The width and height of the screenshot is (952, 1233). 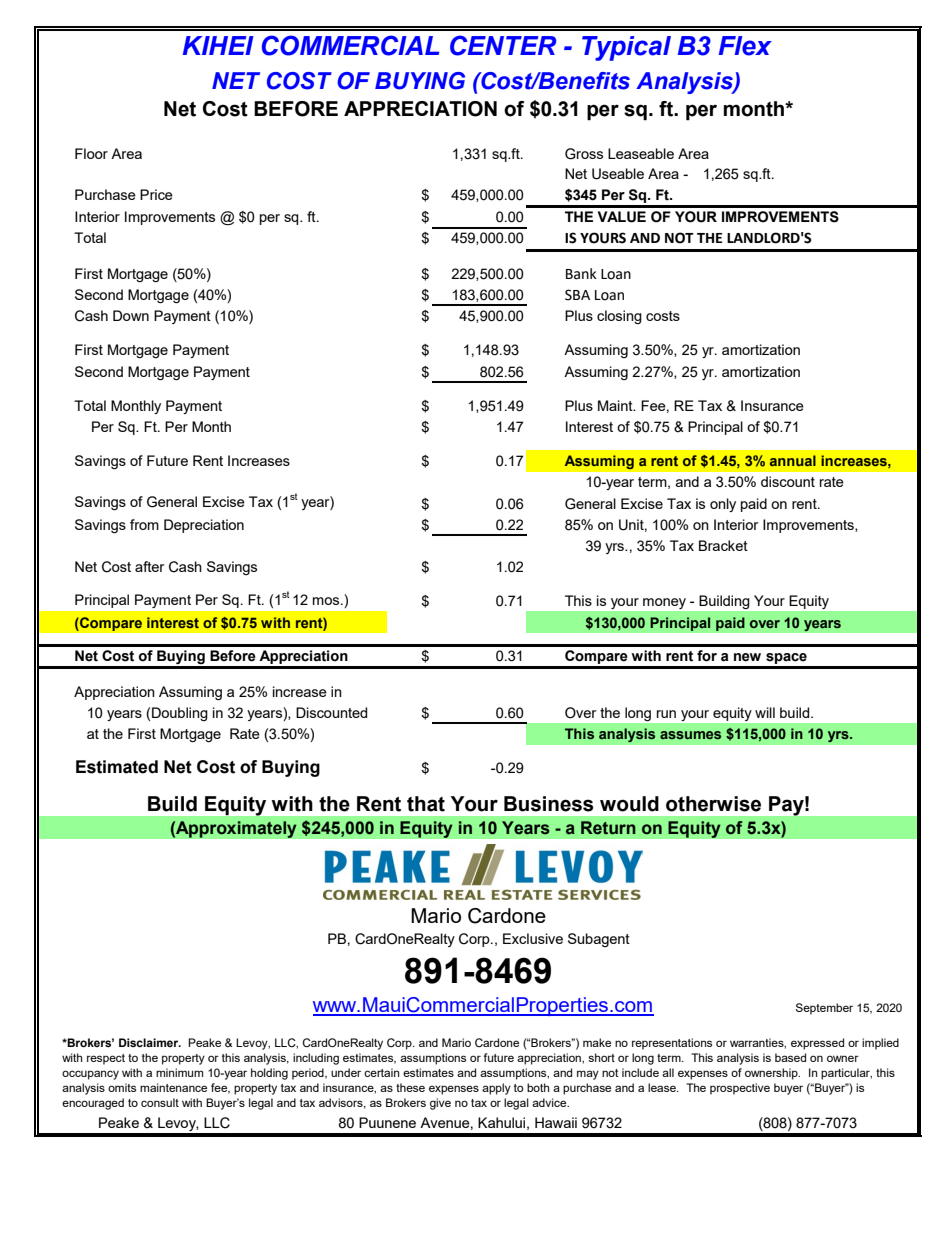 I want to click on will, so click(x=765, y=712).
